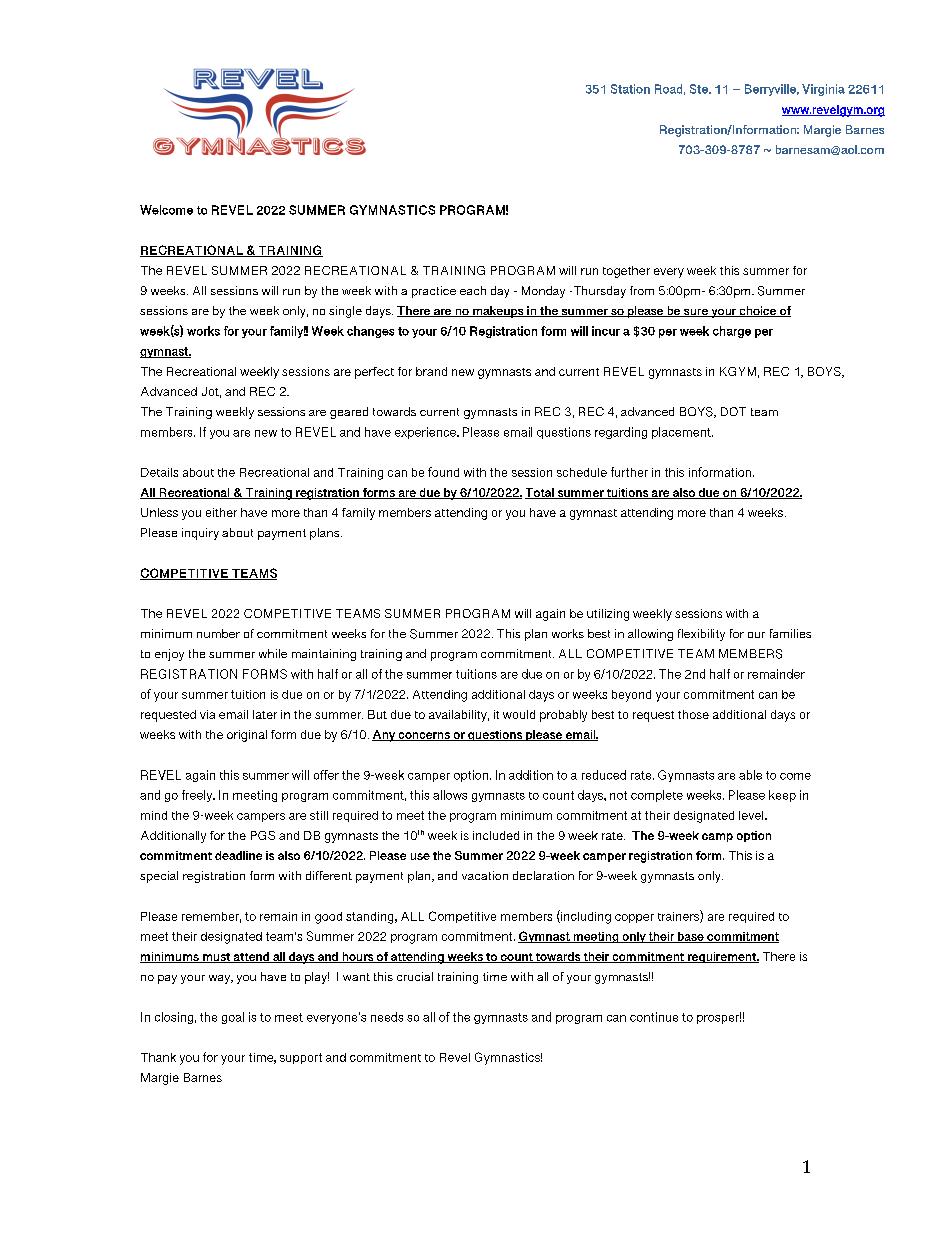 The image size is (952, 1233). I want to click on freely, so click(198, 796).
